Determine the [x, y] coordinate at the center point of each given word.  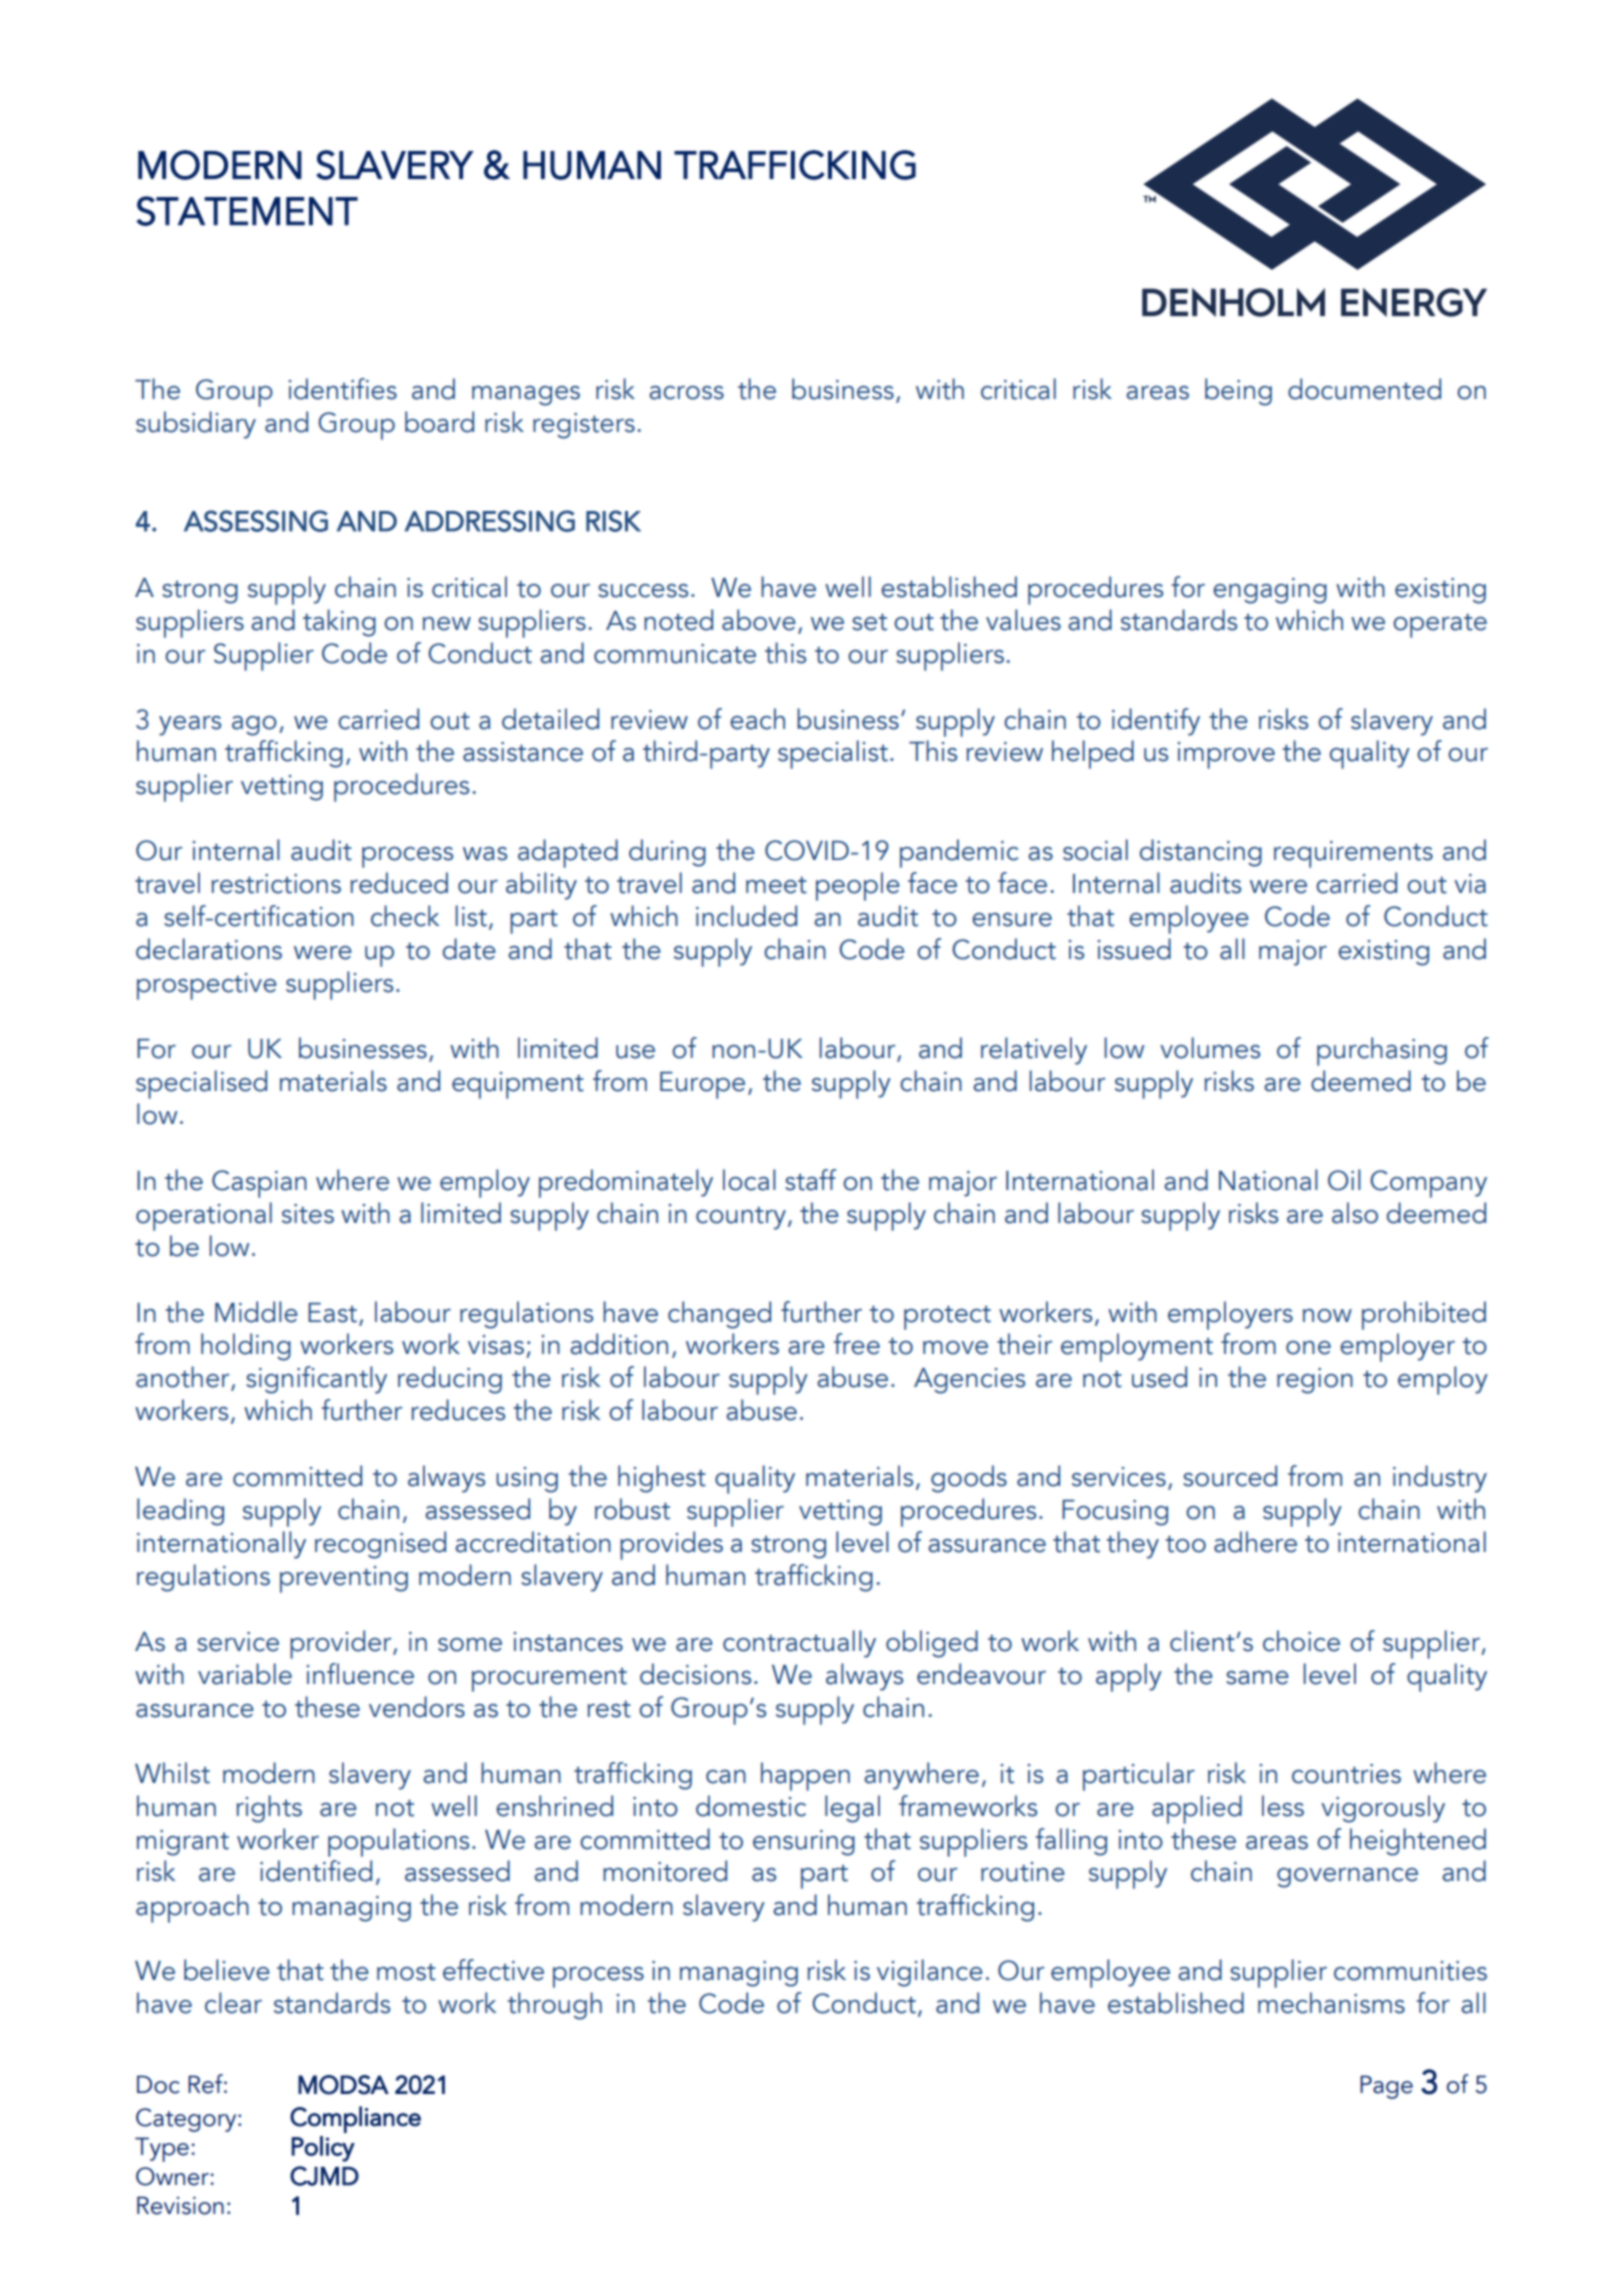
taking [339, 623]
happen [805, 1776]
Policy [323, 2149]
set [869, 622]
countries [1346, 1774]
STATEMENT [247, 211]
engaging [1270, 591]
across [686, 393]
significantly [316, 1380]
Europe [702, 1085]
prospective [207, 986]
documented [1364, 389]
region [1315, 1381]
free [857, 1344]
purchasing [1382, 1051]
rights [269, 1809]
